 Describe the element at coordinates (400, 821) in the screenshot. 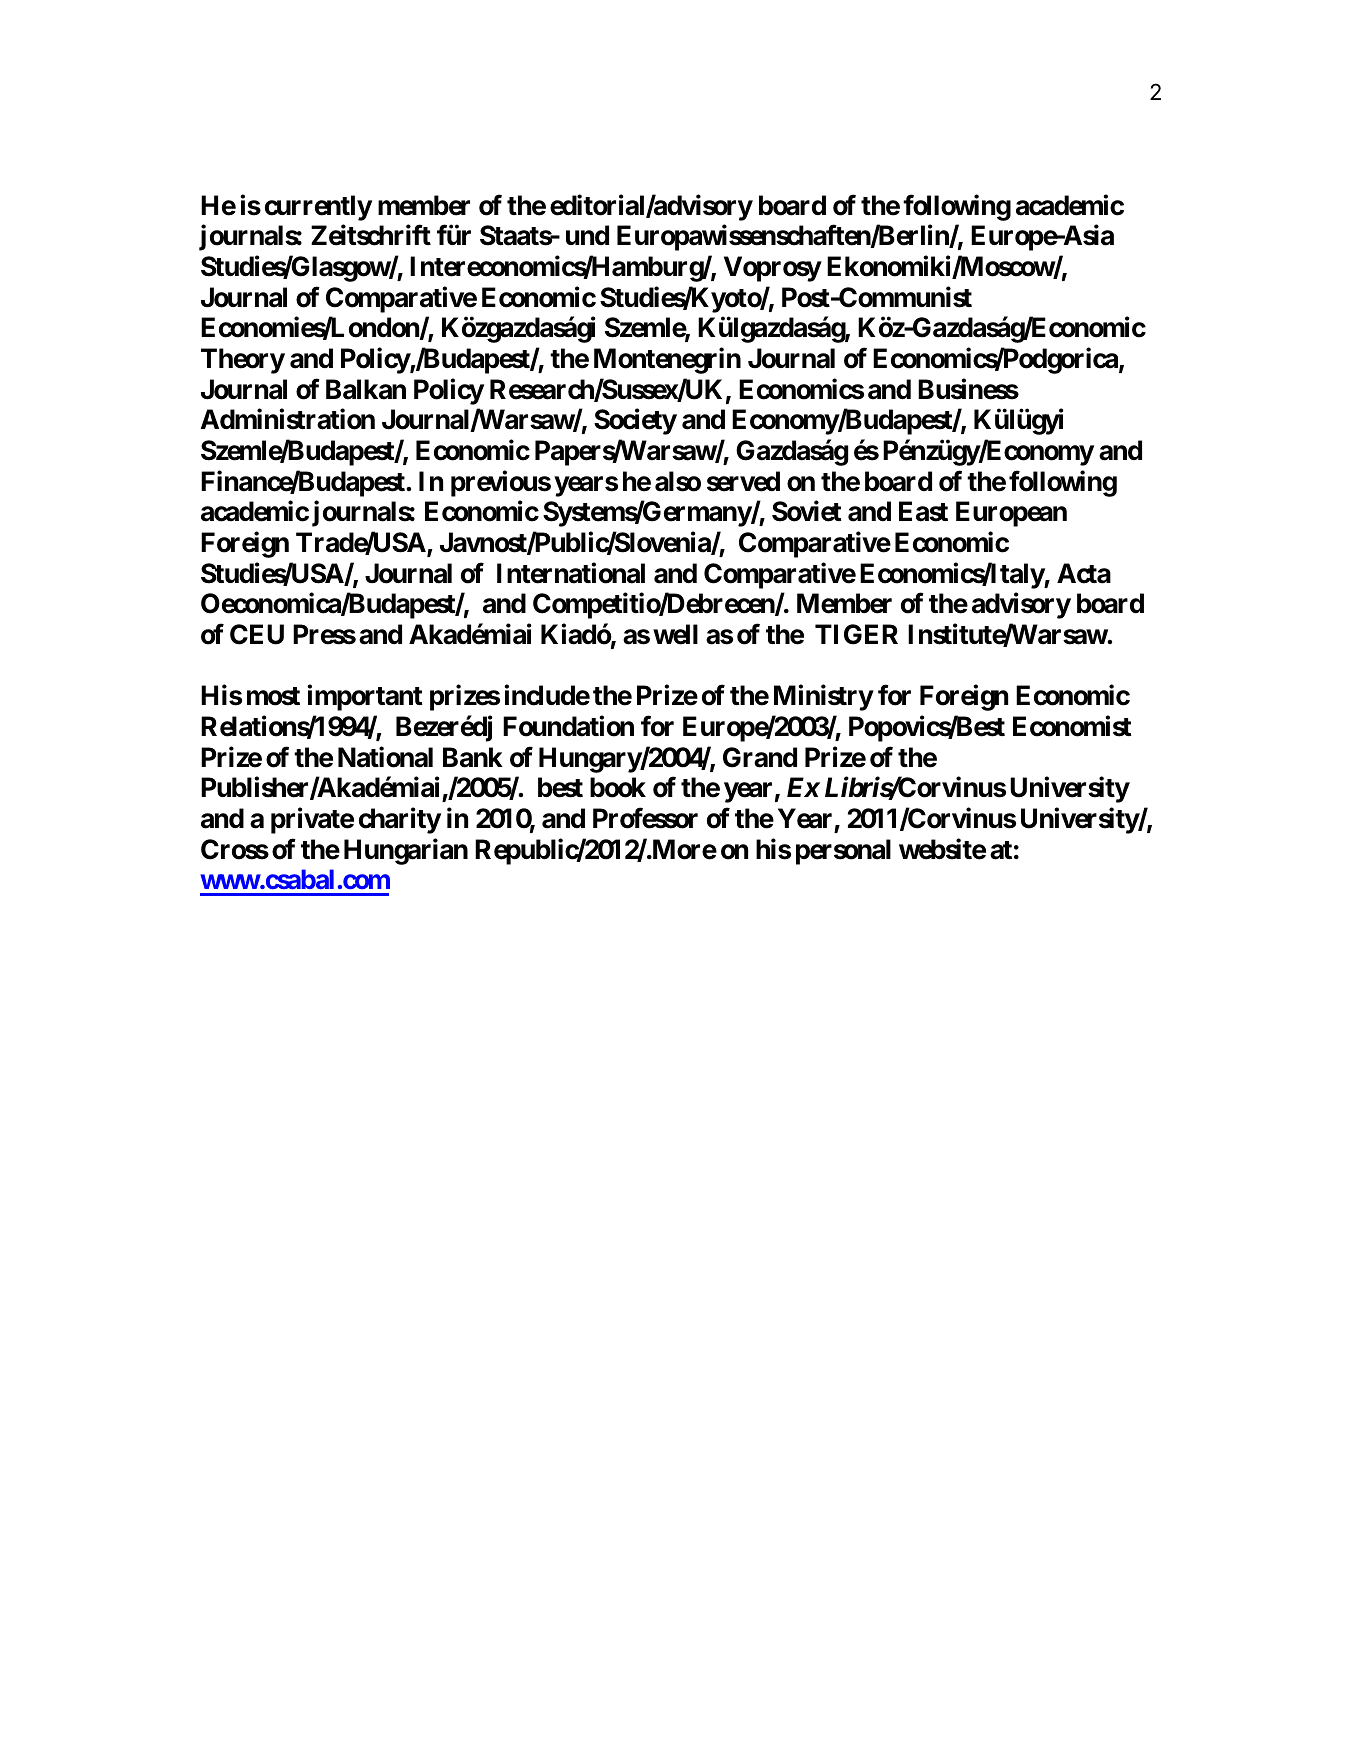

I see `charity` at that location.
